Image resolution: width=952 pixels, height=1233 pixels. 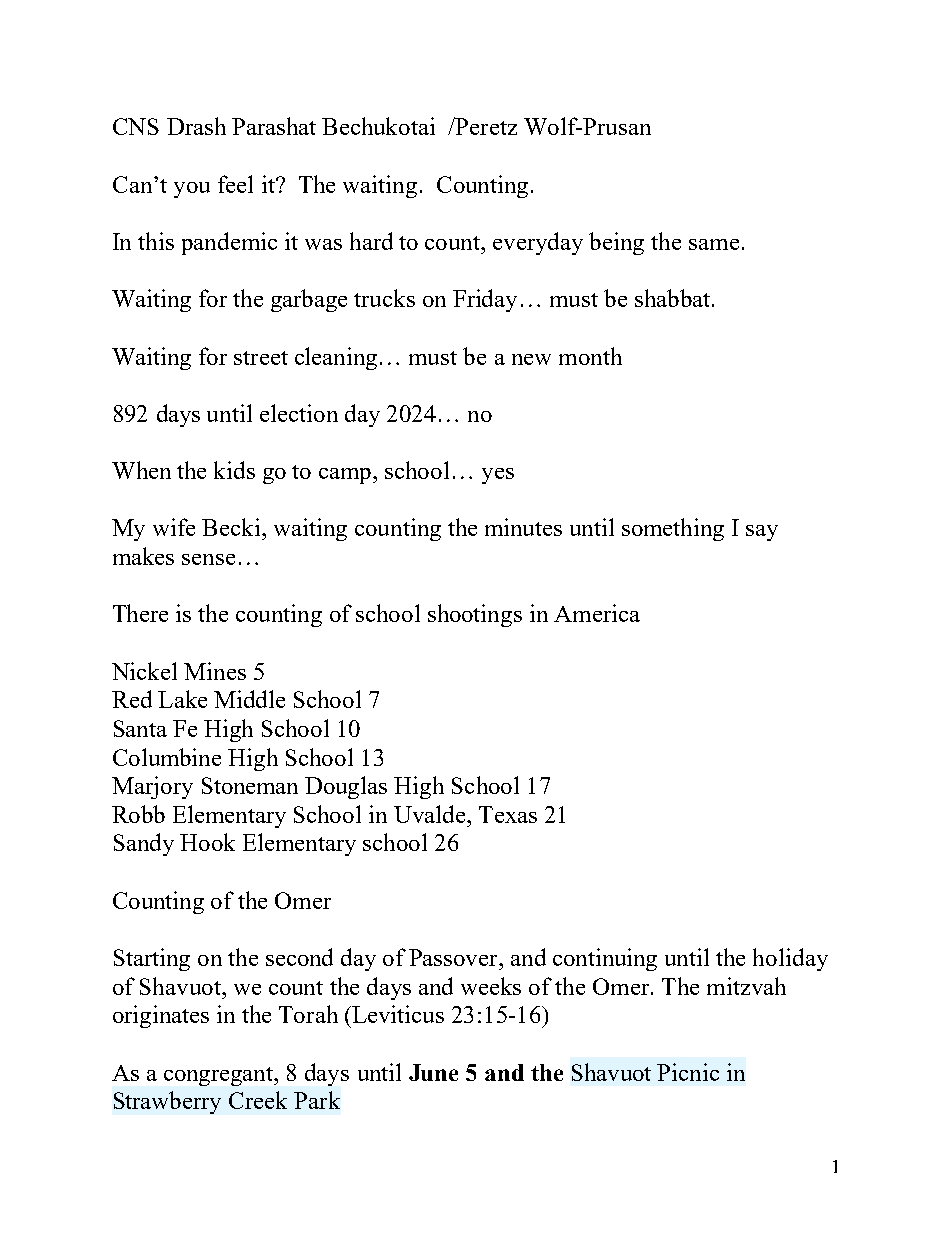 I want to click on Picnic, so click(x=688, y=1072).
